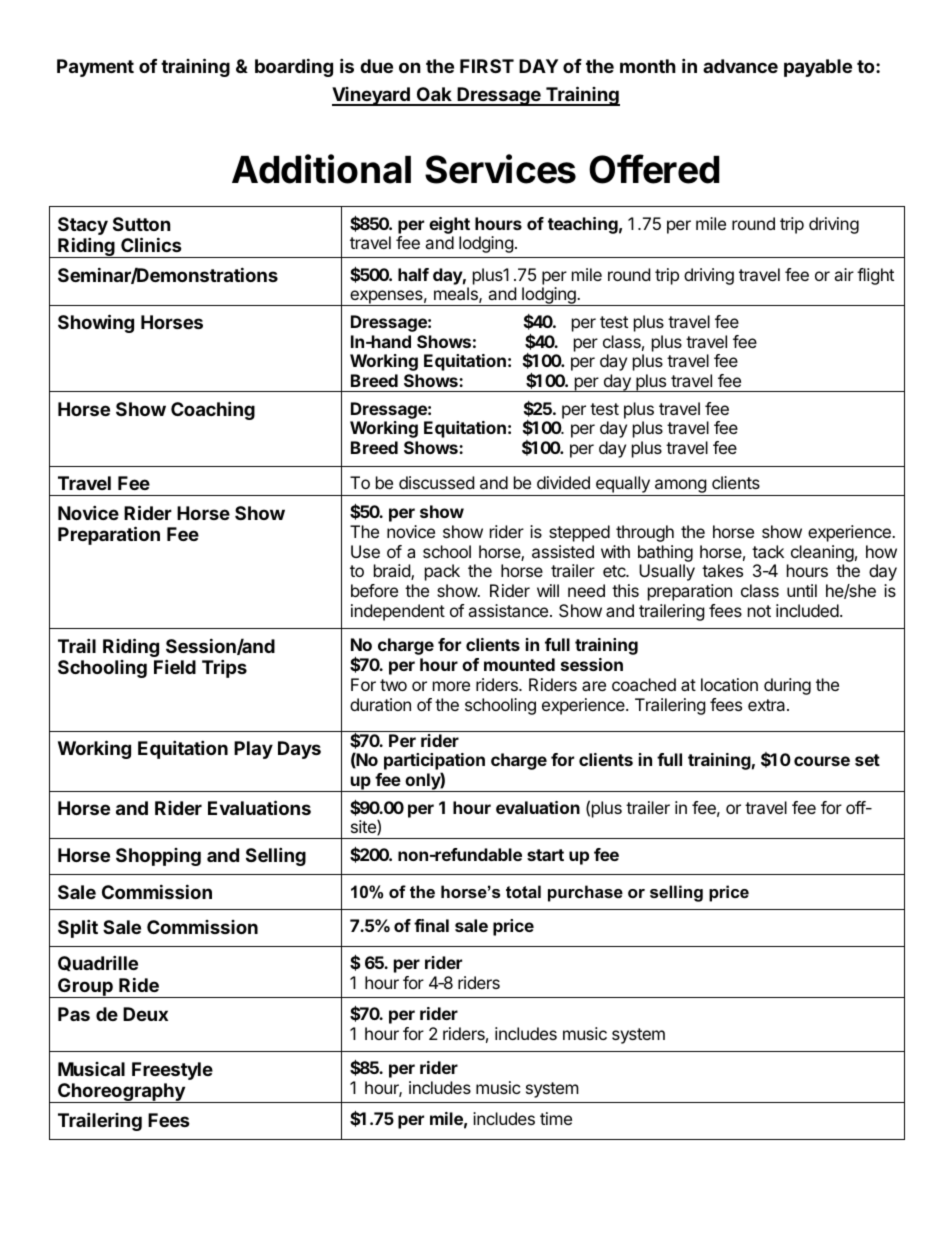 Image resolution: width=952 pixels, height=1233 pixels. I want to click on Payment, so click(95, 68).
